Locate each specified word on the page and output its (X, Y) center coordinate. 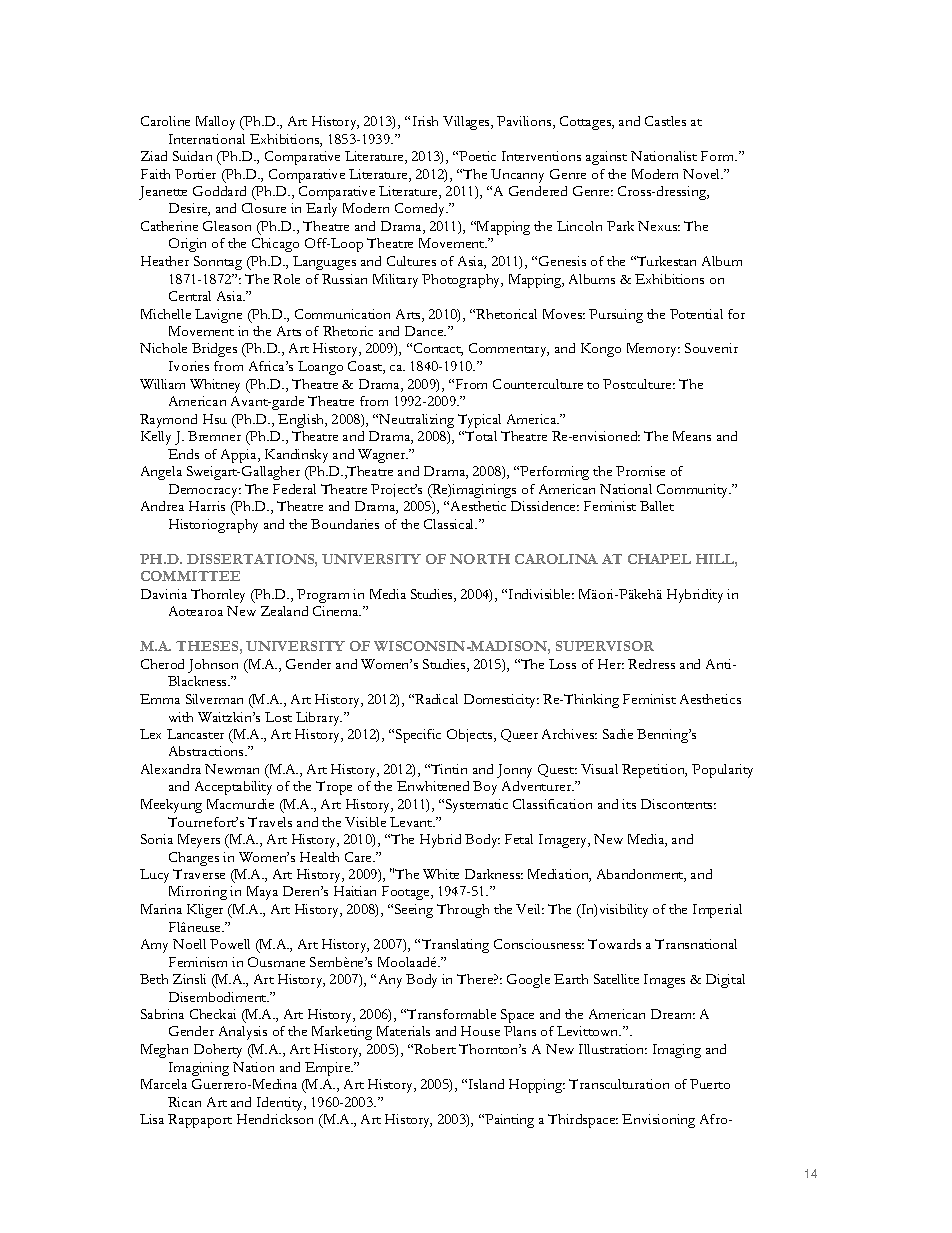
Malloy (215, 123)
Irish (425, 121)
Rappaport (200, 1121)
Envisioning (658, 1121)
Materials (403, 1031)
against (606, 158)
